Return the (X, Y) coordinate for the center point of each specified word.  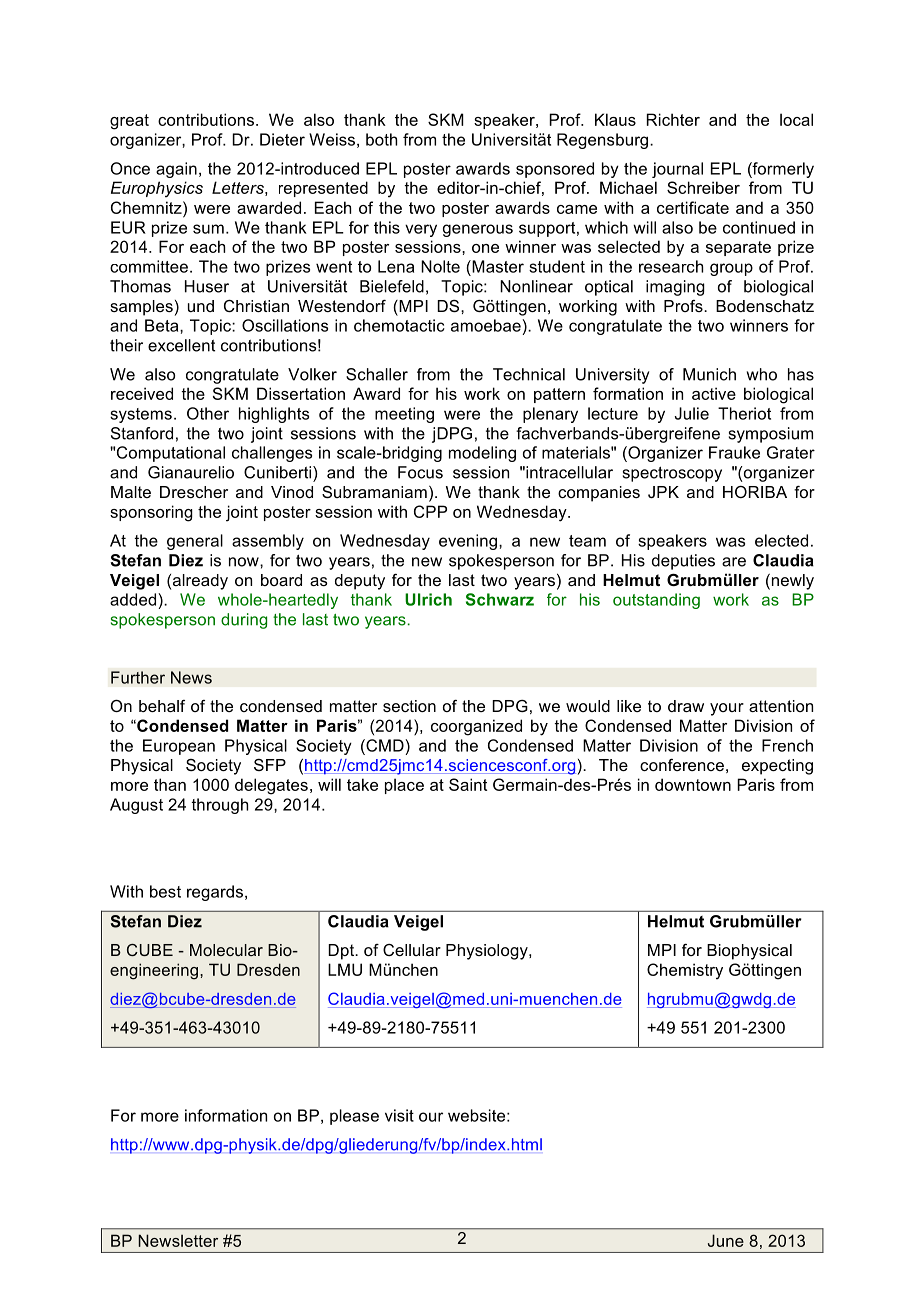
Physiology (488, 952)
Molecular (226, 950)
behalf (162, 706)
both (381, 139)
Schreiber (703, 187)
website (476, 1115)
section (409, 706)
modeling (482, 454)
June (726, 1240)
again (176, 170)
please (354, 1117)
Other (208, 413)
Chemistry (685, 971)
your (727, 709)
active (714, 393)
